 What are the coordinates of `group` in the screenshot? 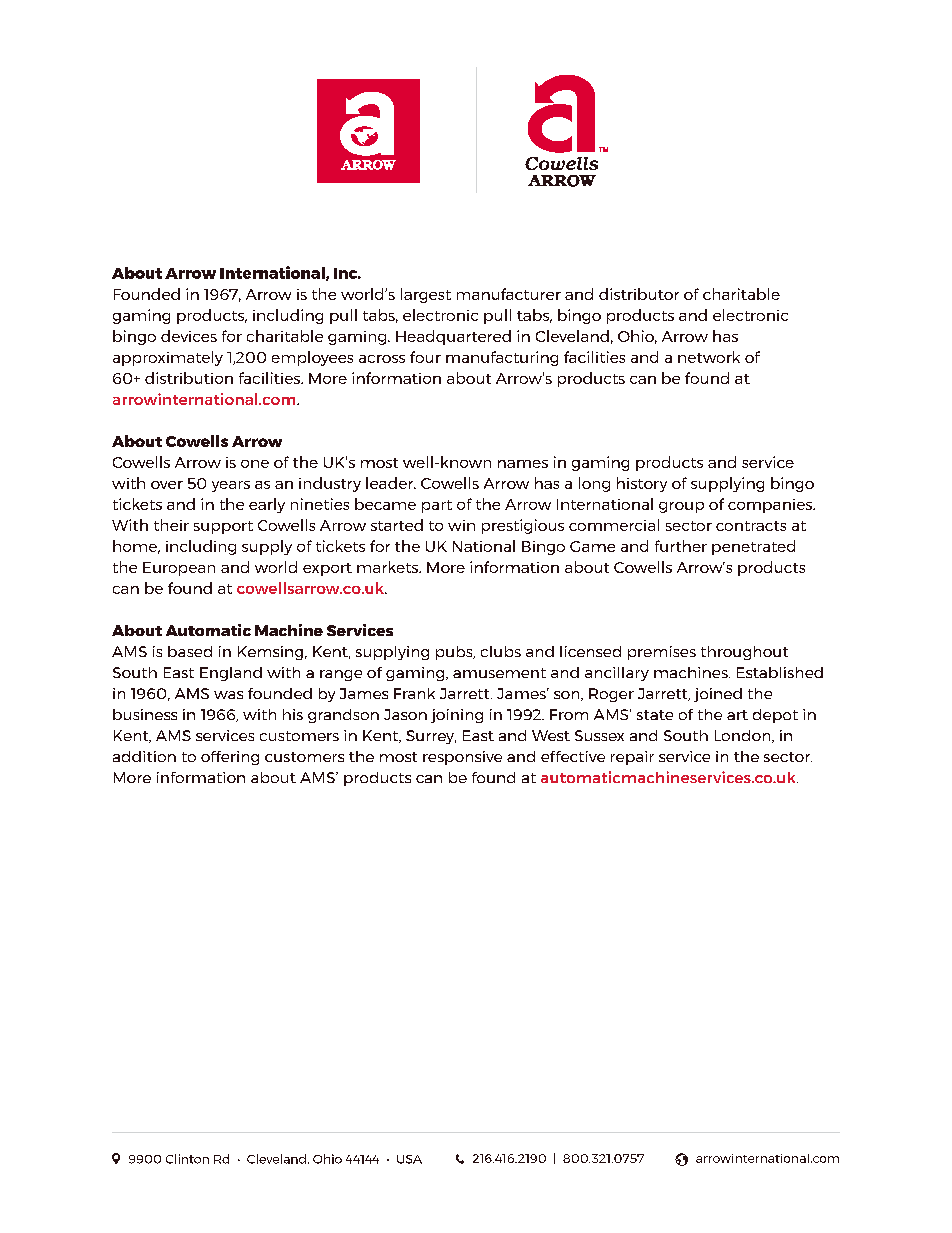 It's located at (681, 507).
